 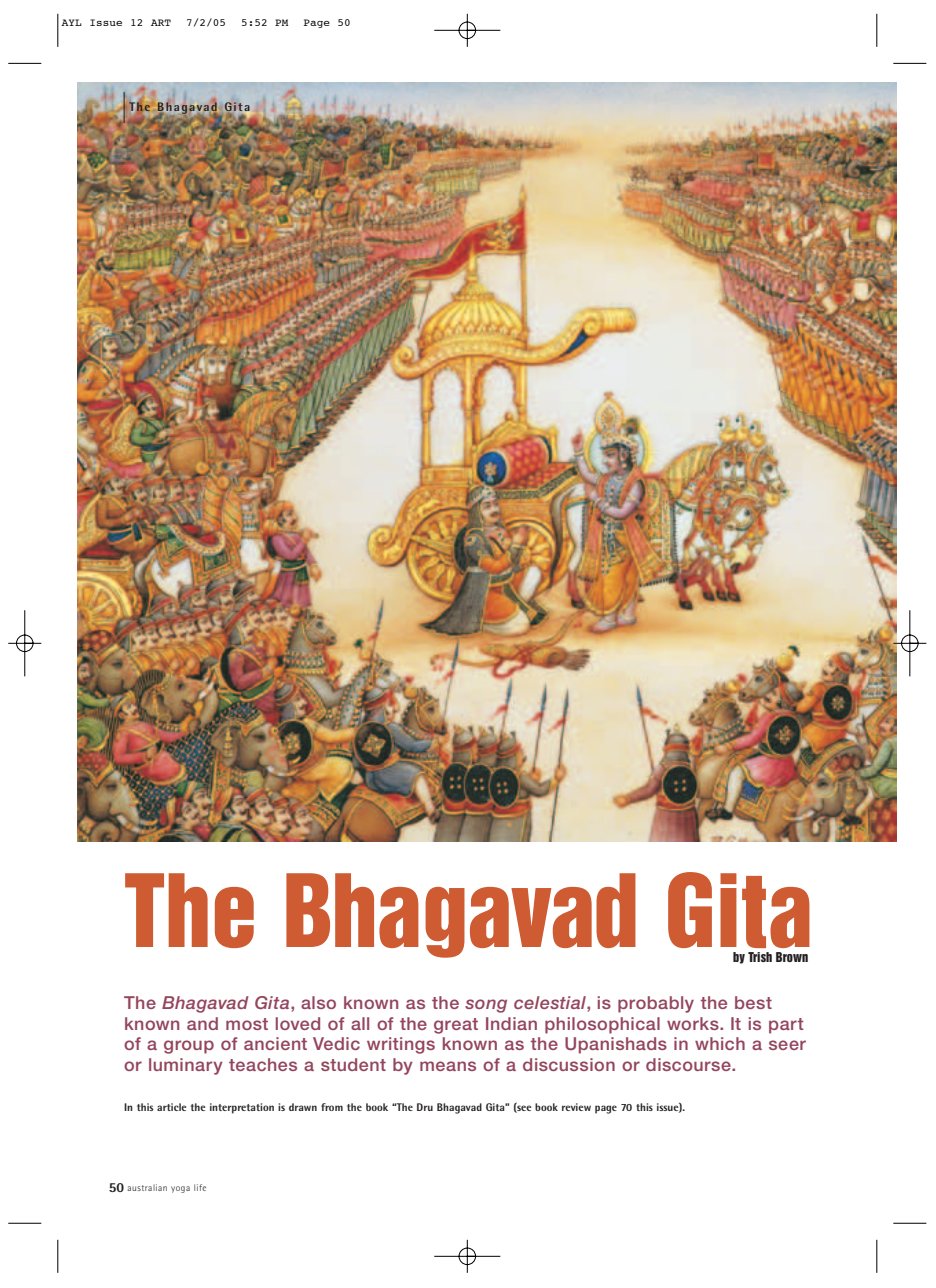 What do you see at coordinates (656, 1004) in the document?
I see `probably` at bounding box center [656, 1004].
